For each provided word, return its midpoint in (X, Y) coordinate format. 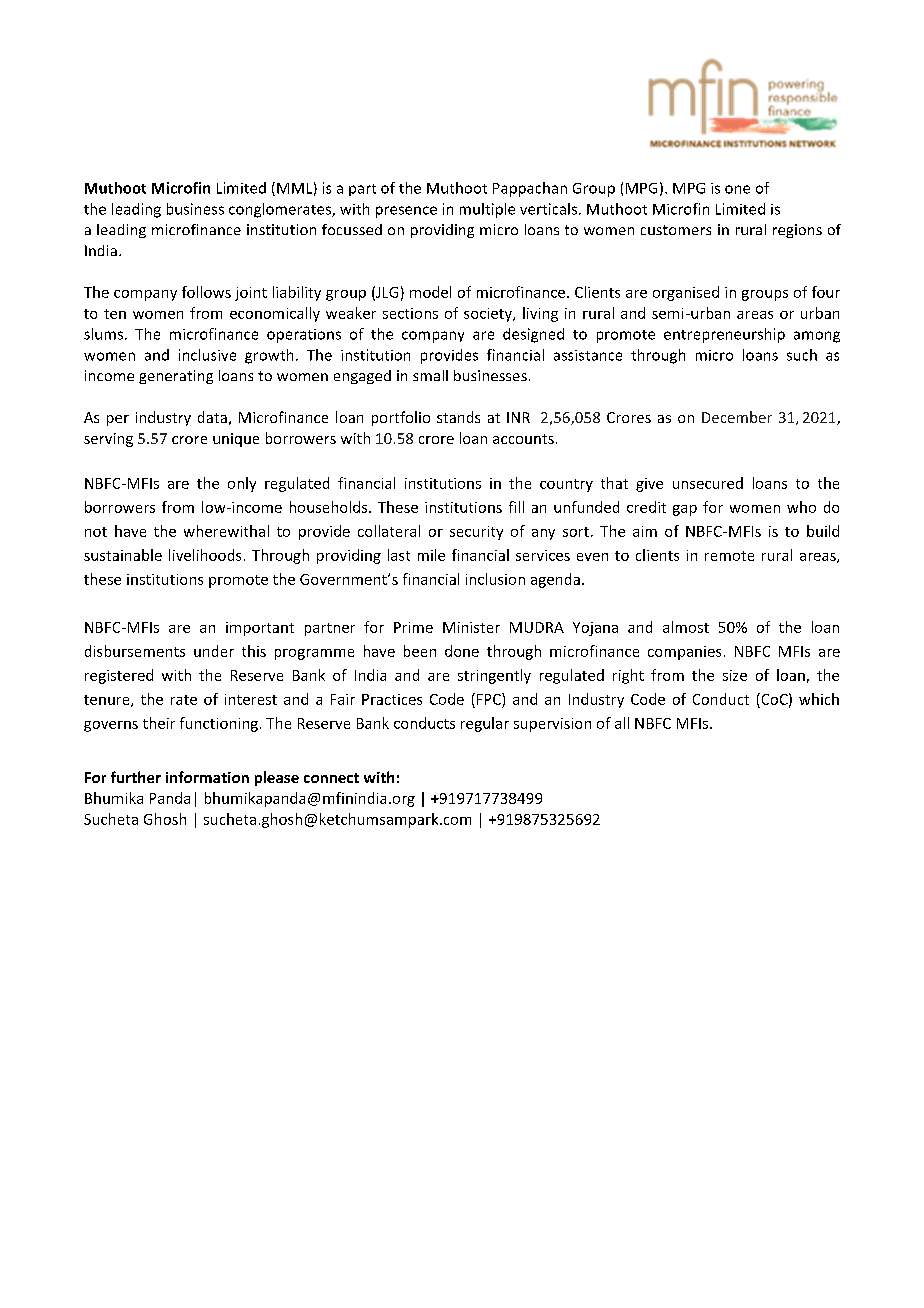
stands (458, 417)
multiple (487, 210)
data (212, 417)
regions (797, 231)
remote (729, 556)
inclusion (495, 579)
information (207, 777)
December (737, 417)
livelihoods (205, 555)
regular (485, 724)
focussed (352, 229)
